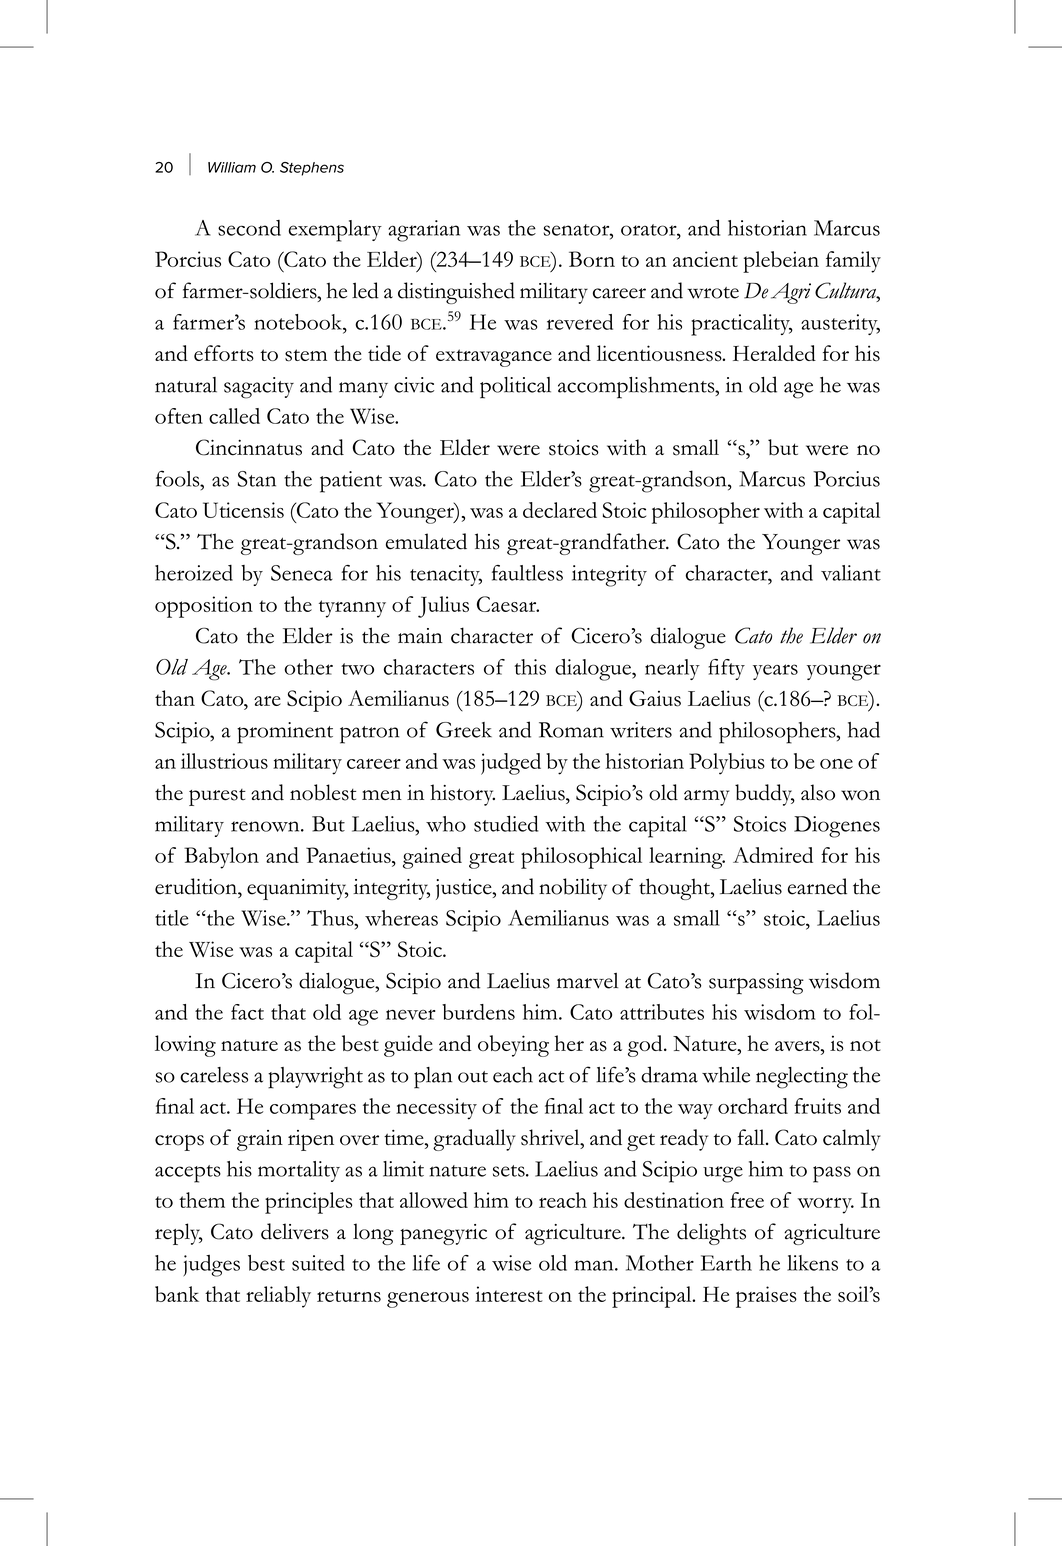 The image size is (1062, 1546). I want to click on agrarian, so click(424, 231).
